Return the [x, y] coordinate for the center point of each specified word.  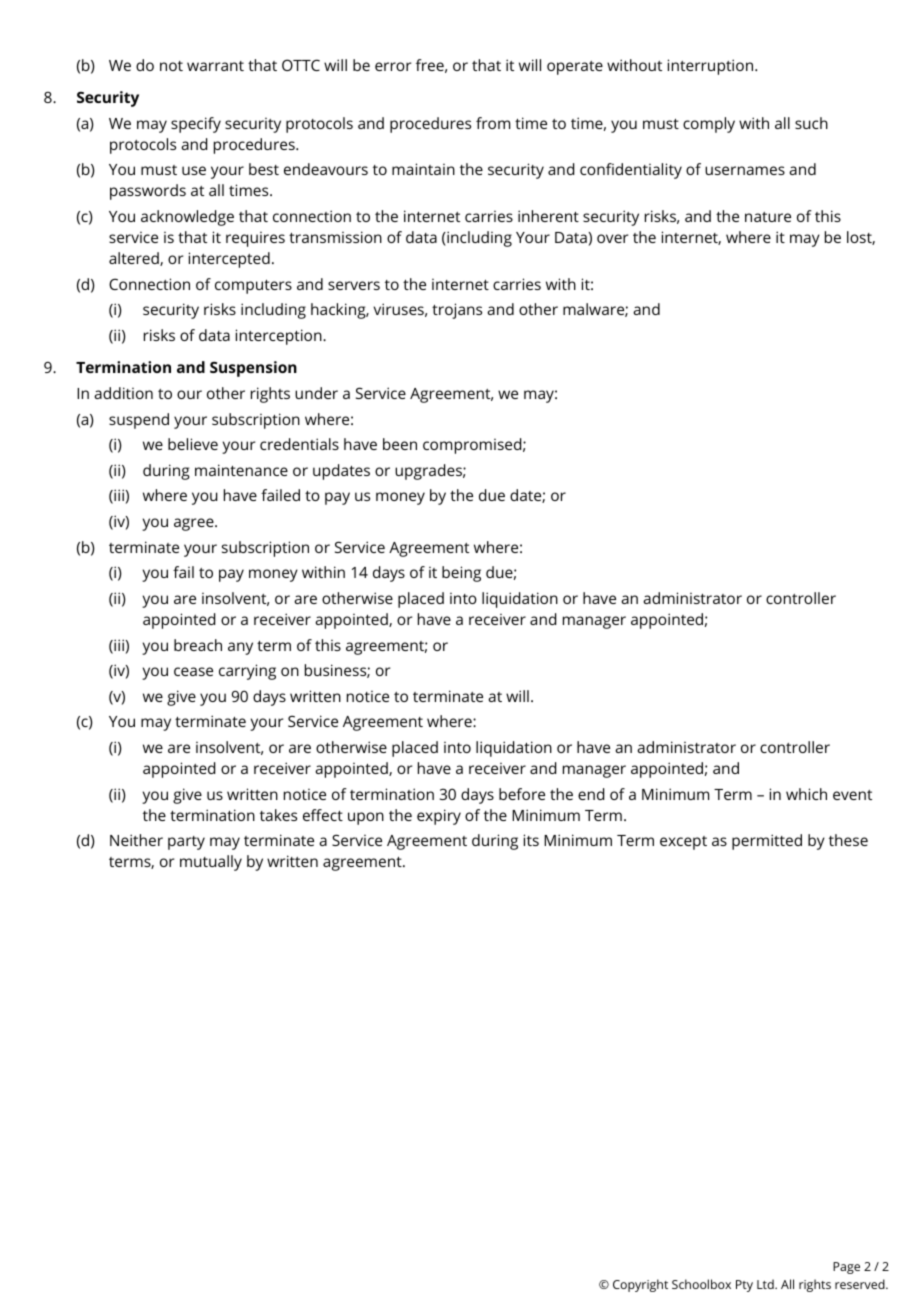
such [811, 123]
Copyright [640, 1285]
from [493, 123]
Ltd [766, 1284]
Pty [744, 1286]
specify [196, 125]
